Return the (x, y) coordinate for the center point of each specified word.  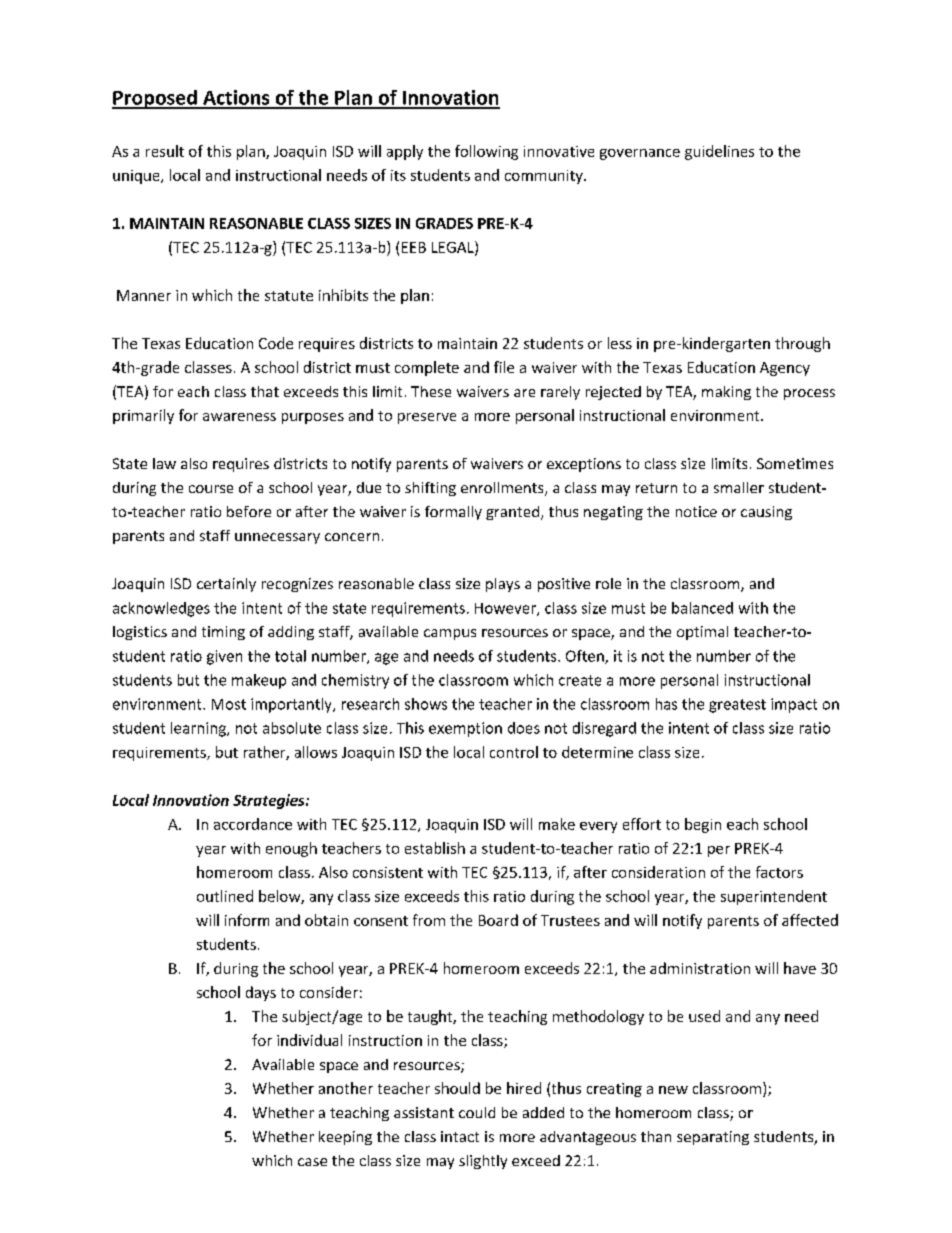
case (312, 1162)
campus (450, 634)
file (504, 367)
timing (223, 633)
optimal (702, 633)
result (165, 151)
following (486, 152)
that (265, 391)
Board (498, 920)
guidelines (719, 152)
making (726, 393)
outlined (225, 896)
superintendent (774, 897)
